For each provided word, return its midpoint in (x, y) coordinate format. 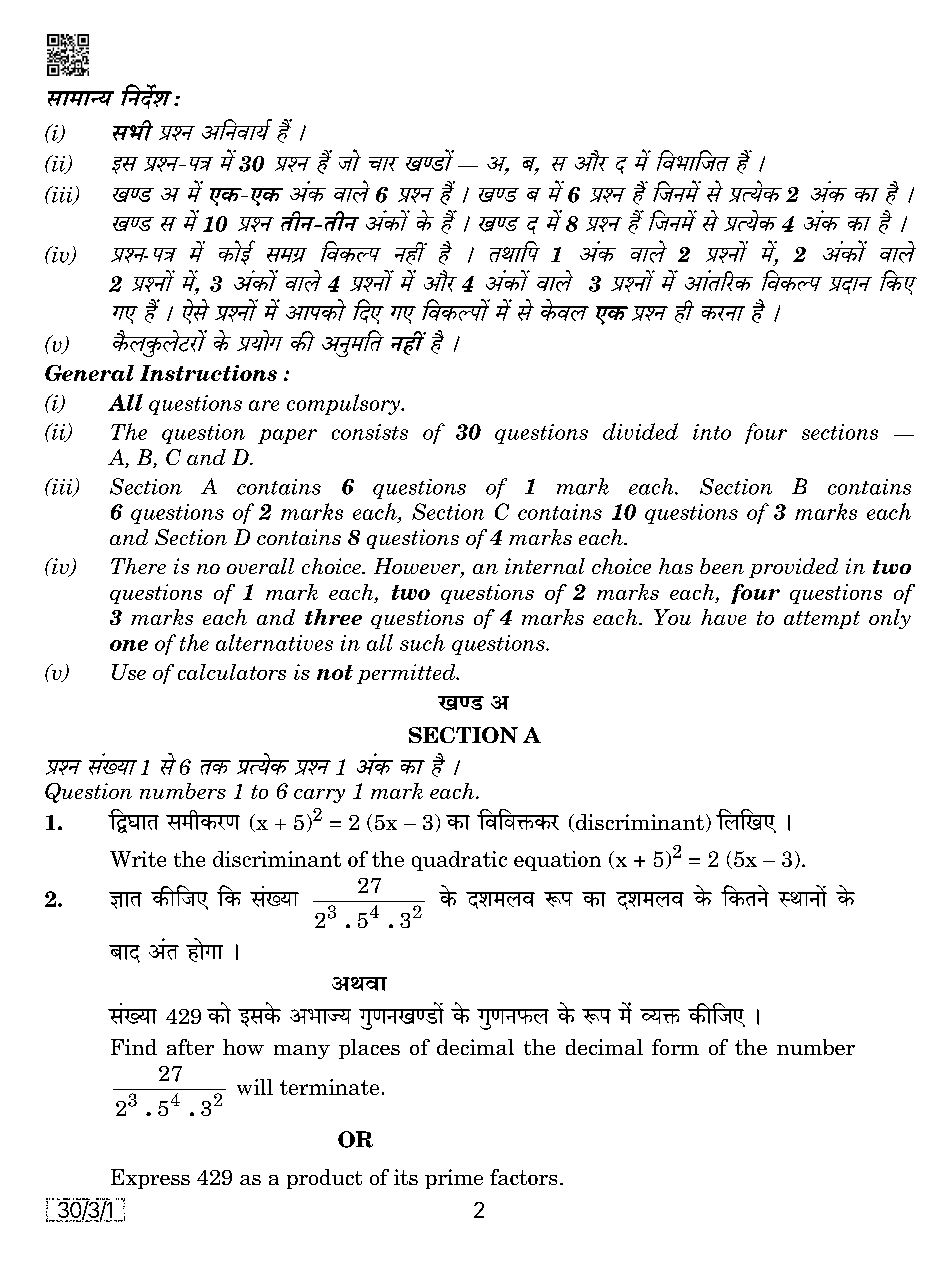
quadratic (459, 861)
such (422, 642)
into (712, 432)
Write (138, 859)
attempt (822, 620)
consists (370, 432)
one (129, 645)
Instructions (208, 373)
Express (150, 1179)
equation (557, 861)
